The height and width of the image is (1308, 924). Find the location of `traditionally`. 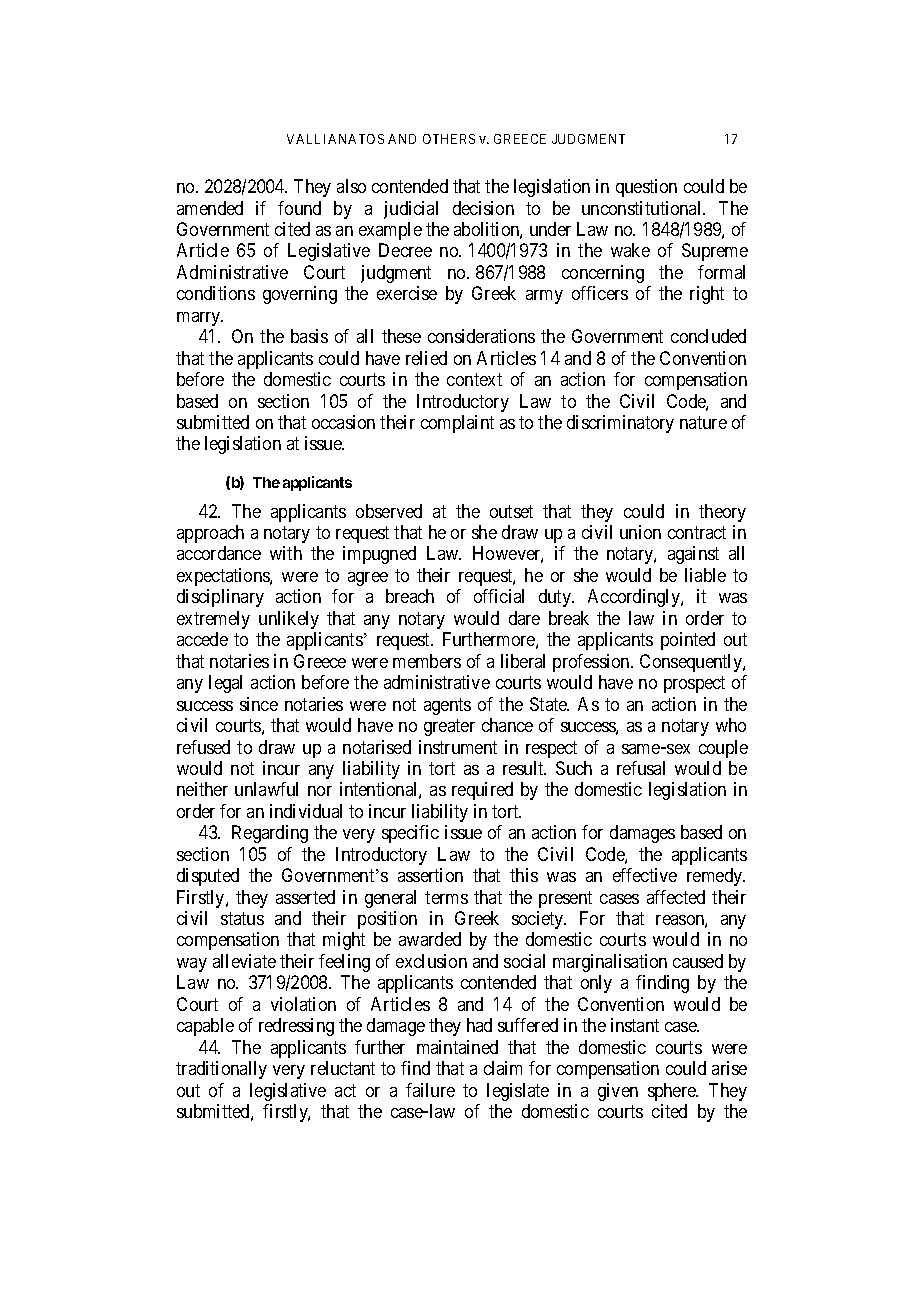

traditionally is located at coordinates (221, 1070).
